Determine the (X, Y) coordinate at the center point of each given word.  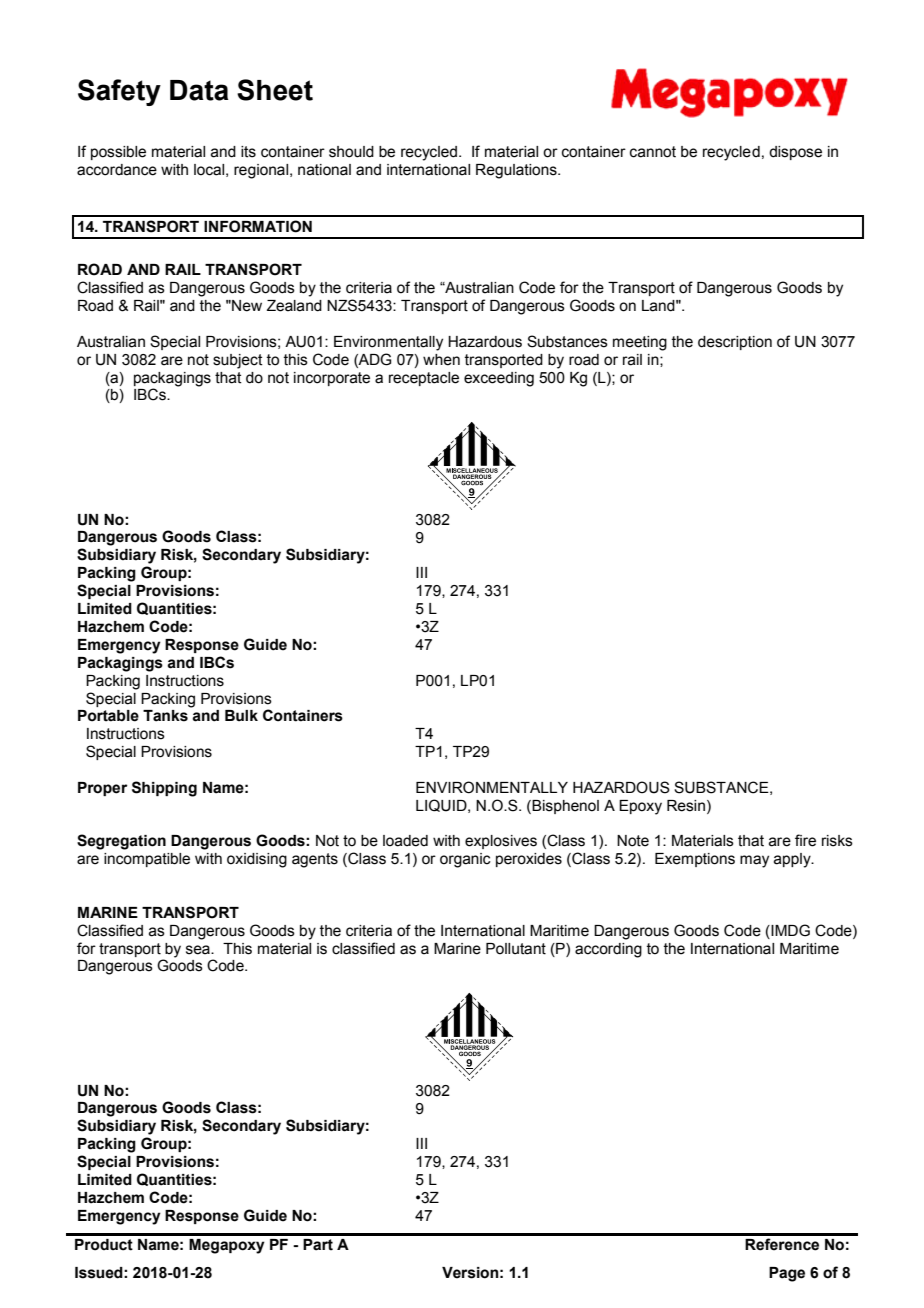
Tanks (165, 716)
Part (318, 1245)
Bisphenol (565, 807)
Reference (782, 1244)
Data (199, 90)
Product (104, 1245)
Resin (686, 806)
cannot (653, 152)
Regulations (517, 171)
